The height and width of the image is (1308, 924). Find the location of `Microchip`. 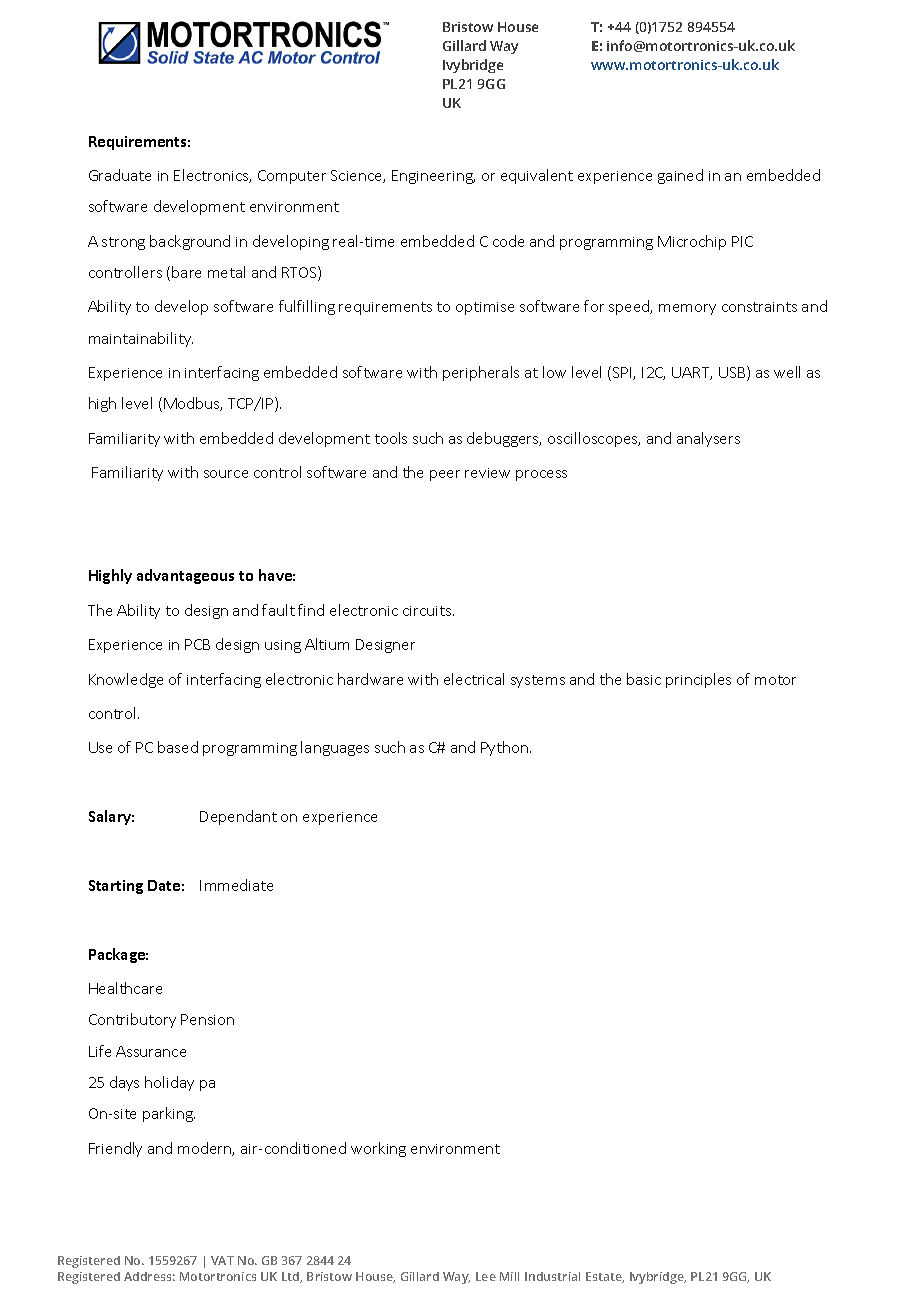

Microchip is located at coordinates (692, 242).
